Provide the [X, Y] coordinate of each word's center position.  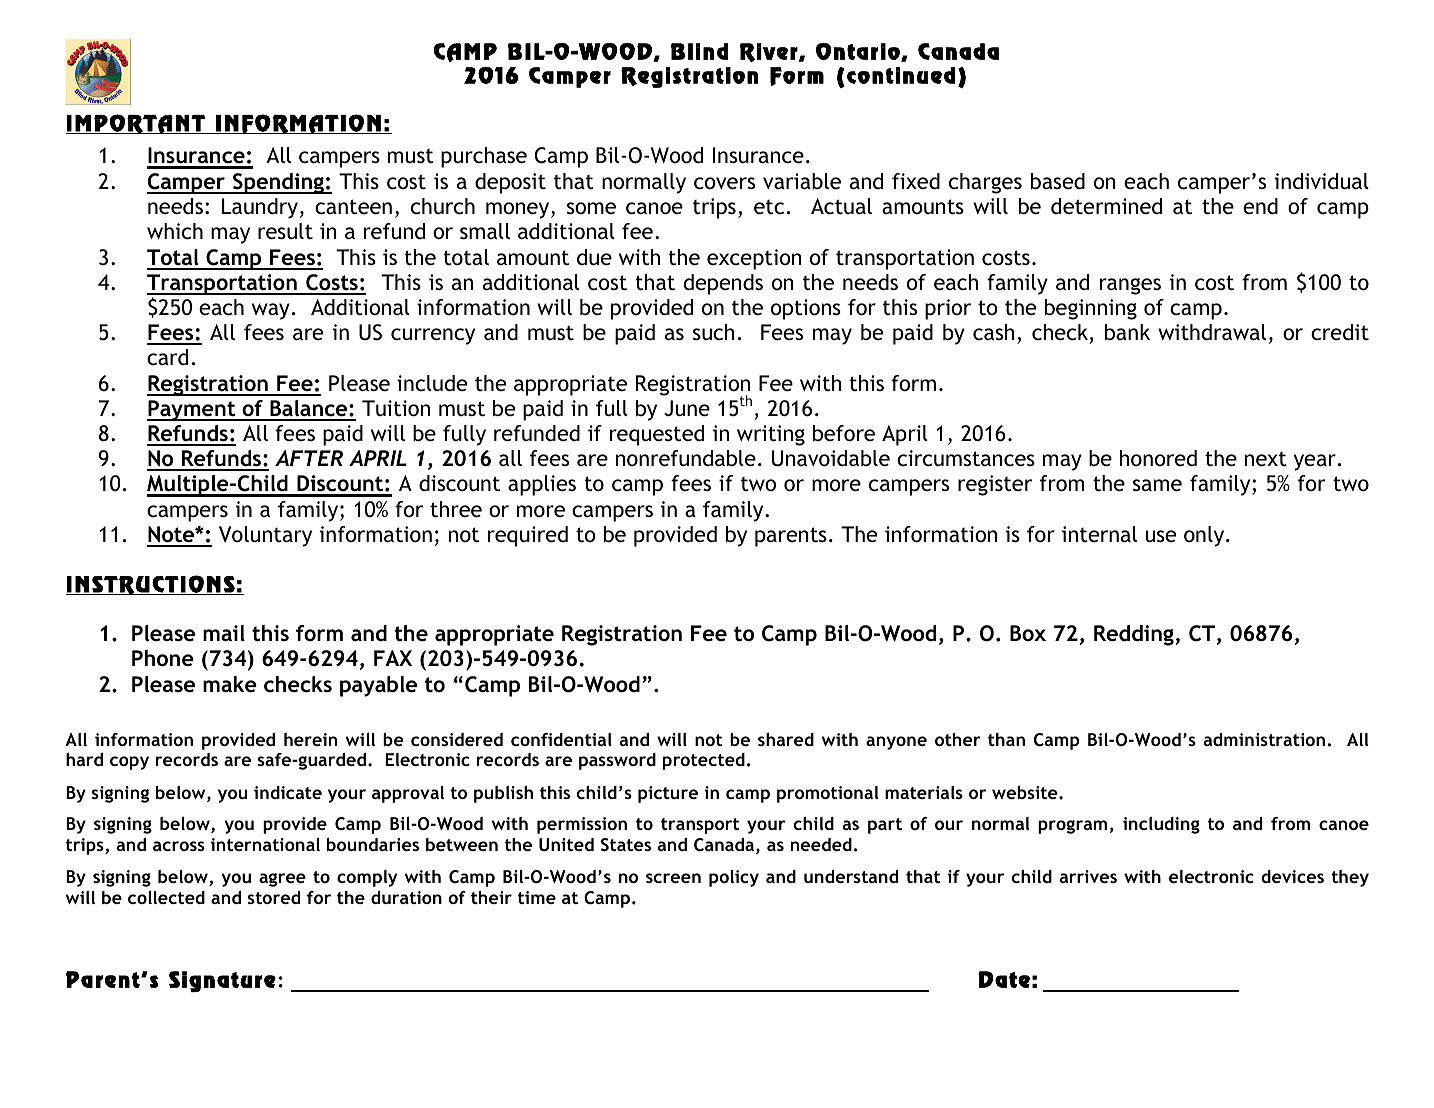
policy [734, 878]
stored [274, 897]
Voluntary [265, 536]
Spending [278, 183]
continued [901, 75]
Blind [699, 51]
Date [1004, 979]
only [1205, 536]
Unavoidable [831, 458]
